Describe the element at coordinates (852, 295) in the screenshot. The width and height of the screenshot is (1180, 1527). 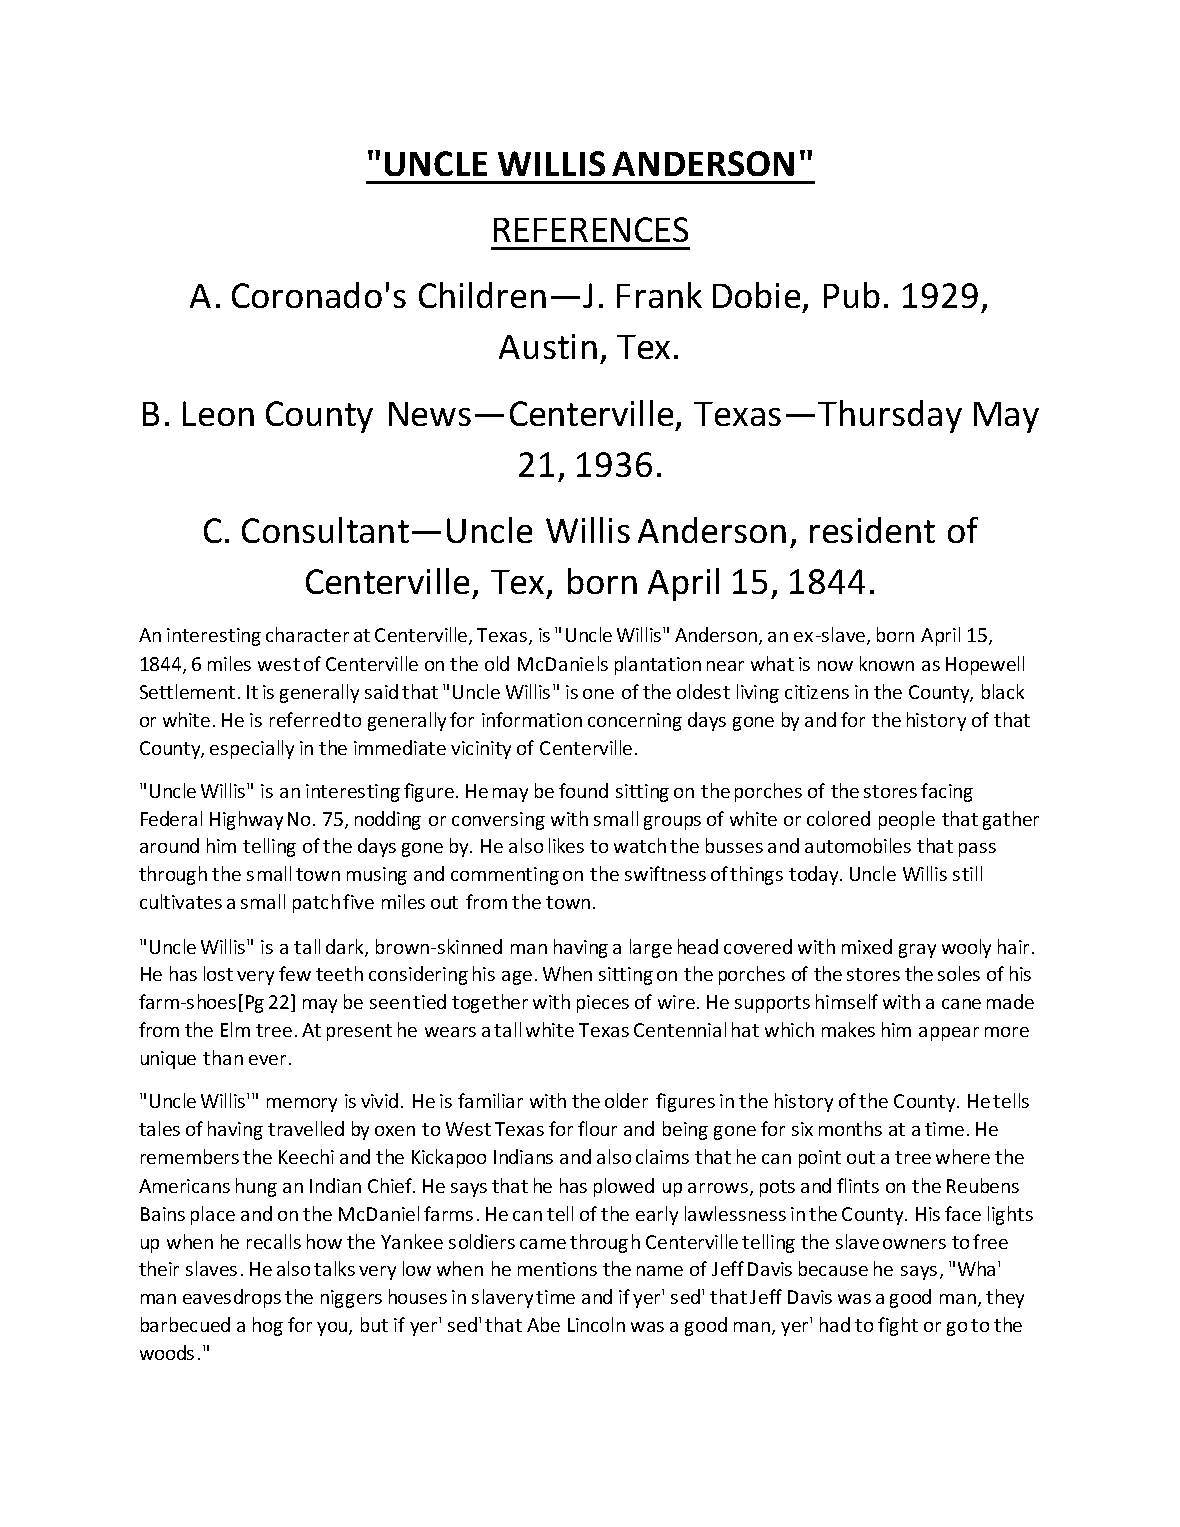
I see `Pub` at that location.
